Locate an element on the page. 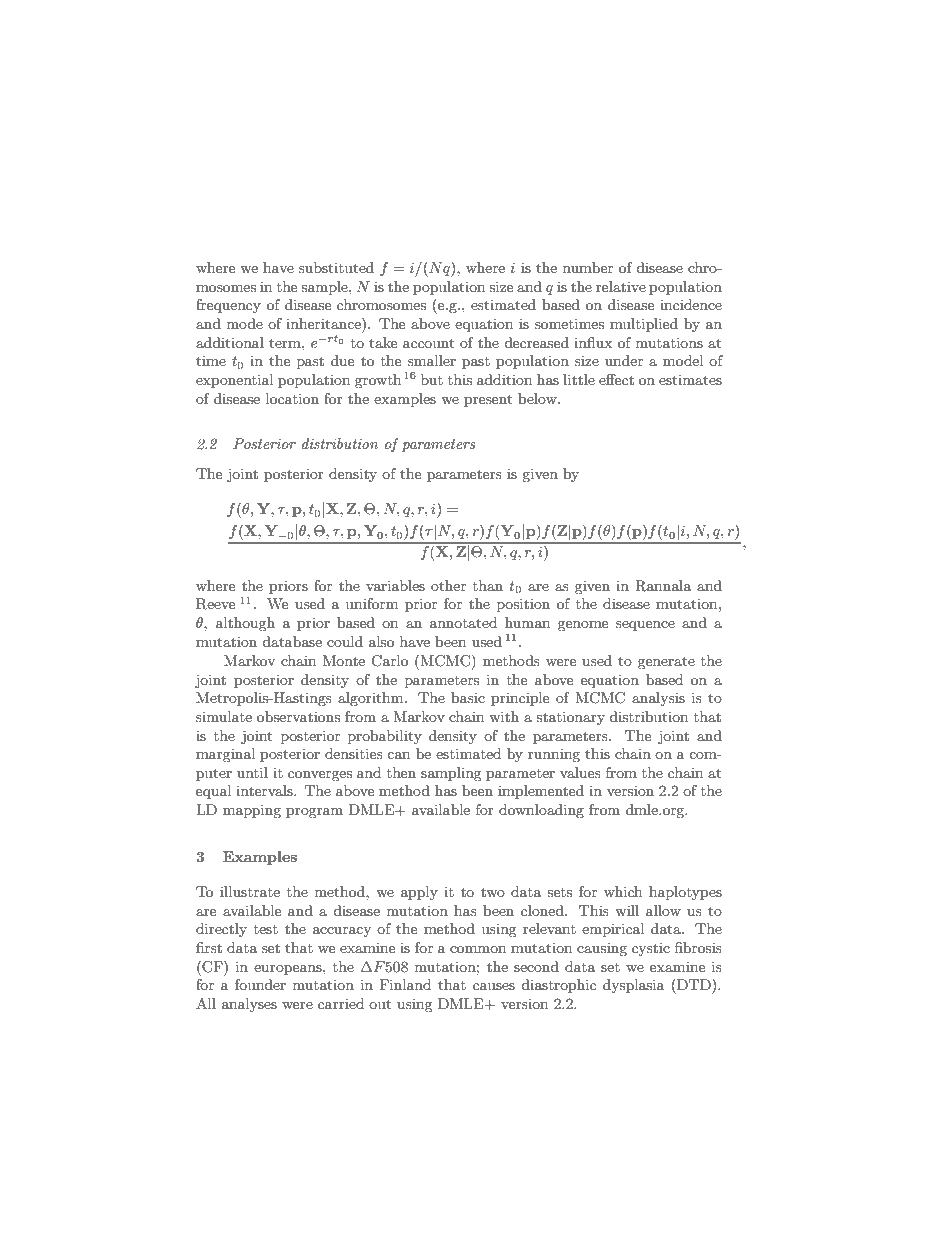 This page has height=1233, width=952. account is located at coordinates (428, 343).
